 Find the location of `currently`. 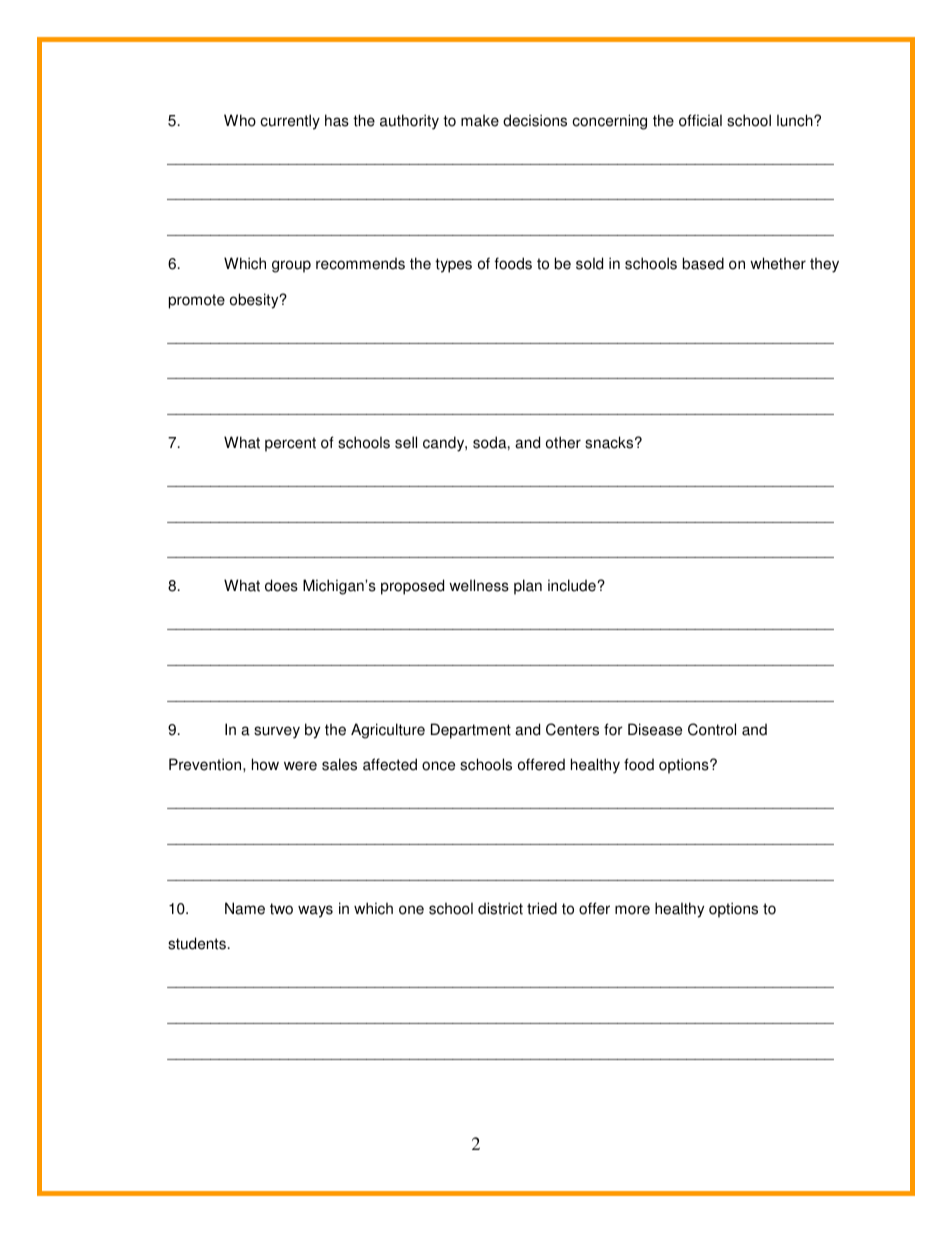

currently is located at coordinates (290, 122).
